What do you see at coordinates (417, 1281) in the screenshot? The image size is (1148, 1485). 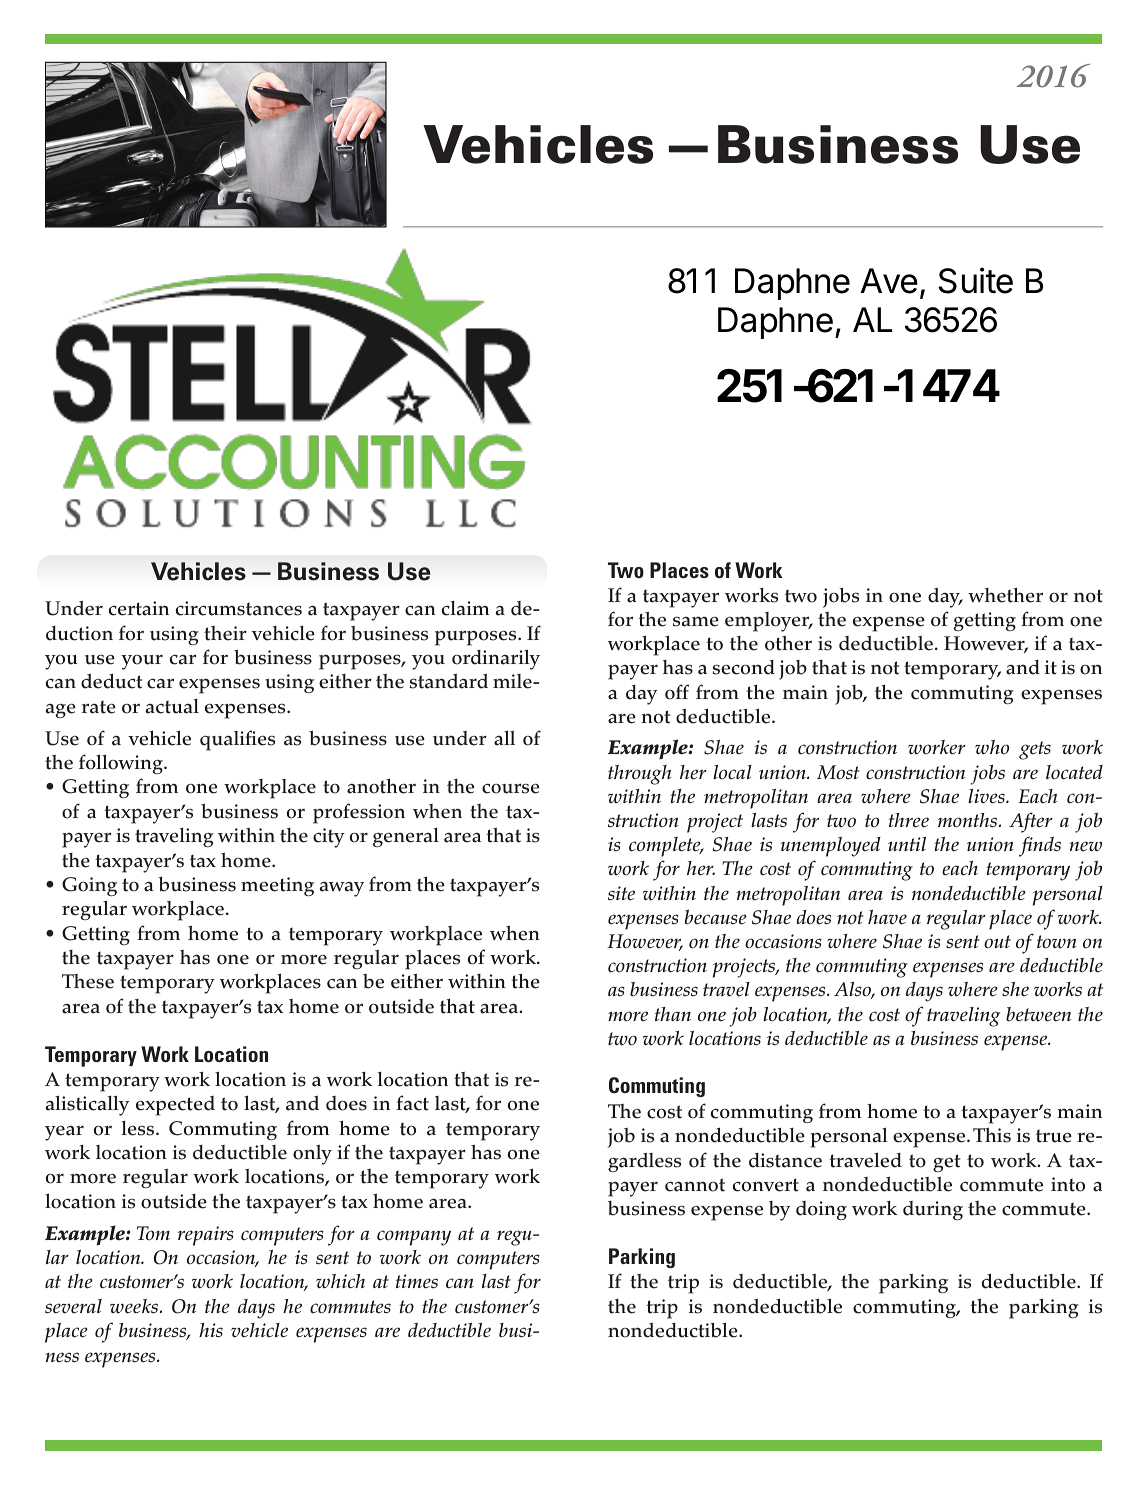 I see `times` at bounding box center [417, 1281].
